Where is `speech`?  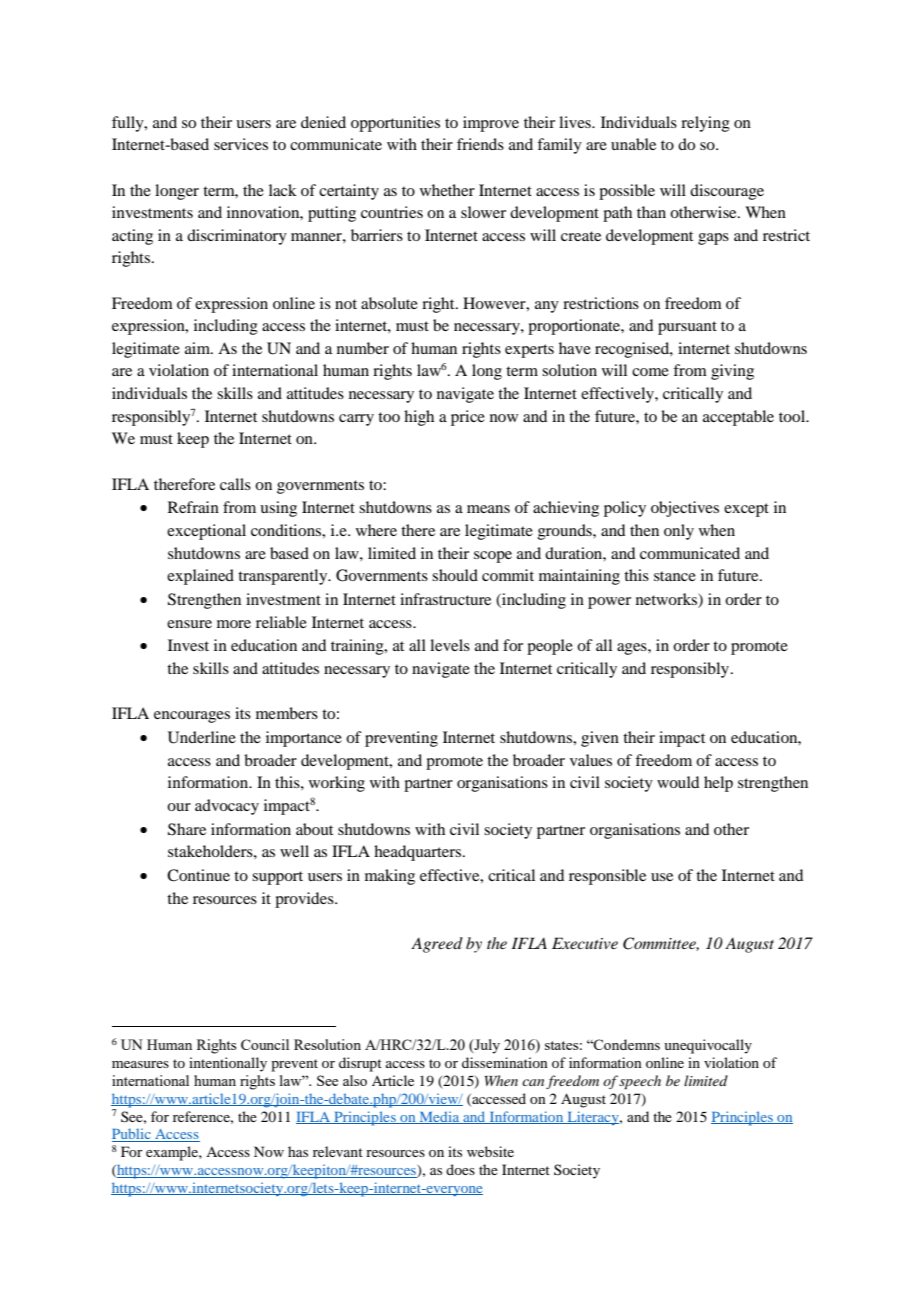
speech is located at coordinates (640, 1082).
